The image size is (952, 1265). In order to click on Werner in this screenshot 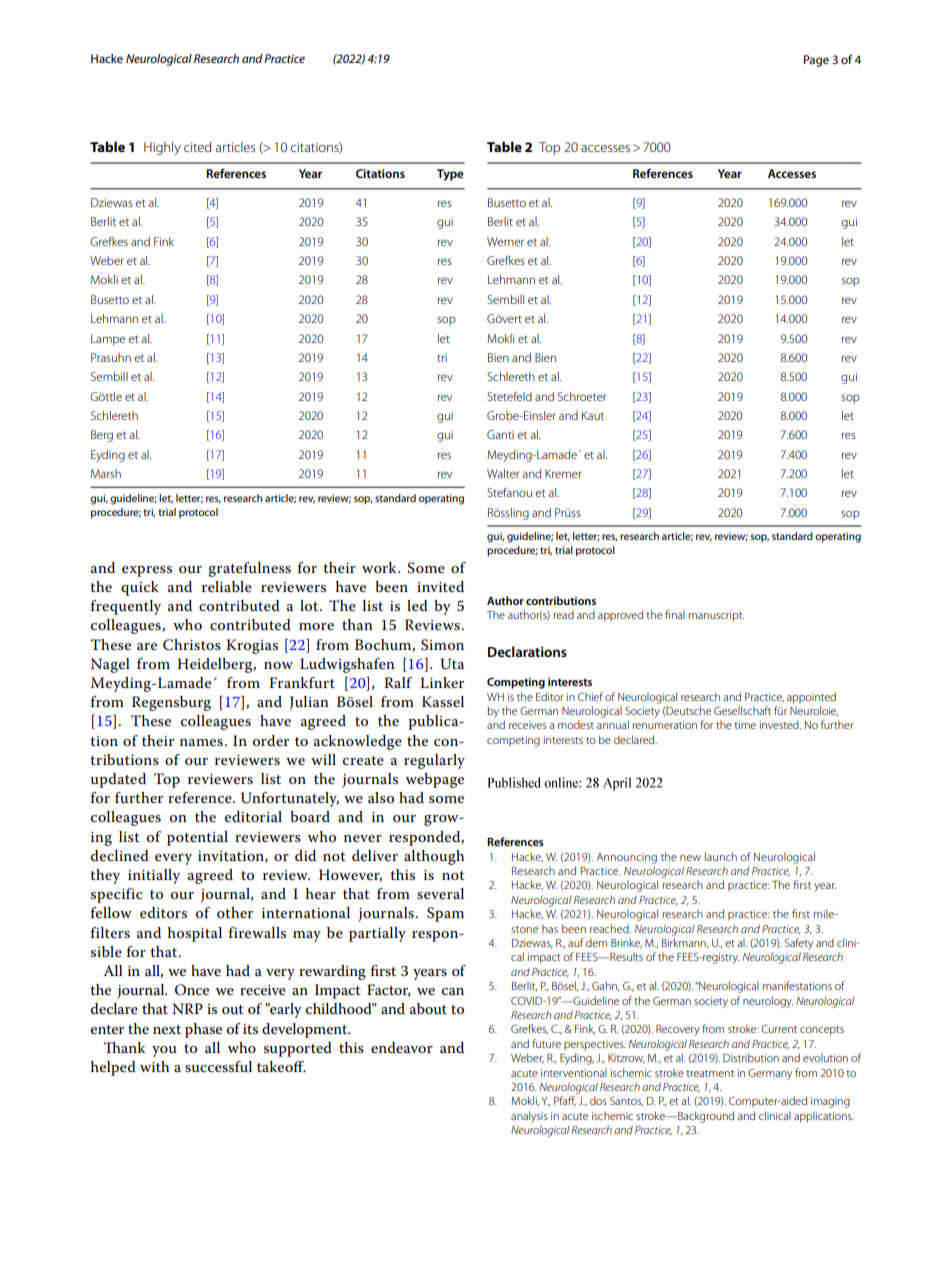, I will do `click(505, 241)`.
